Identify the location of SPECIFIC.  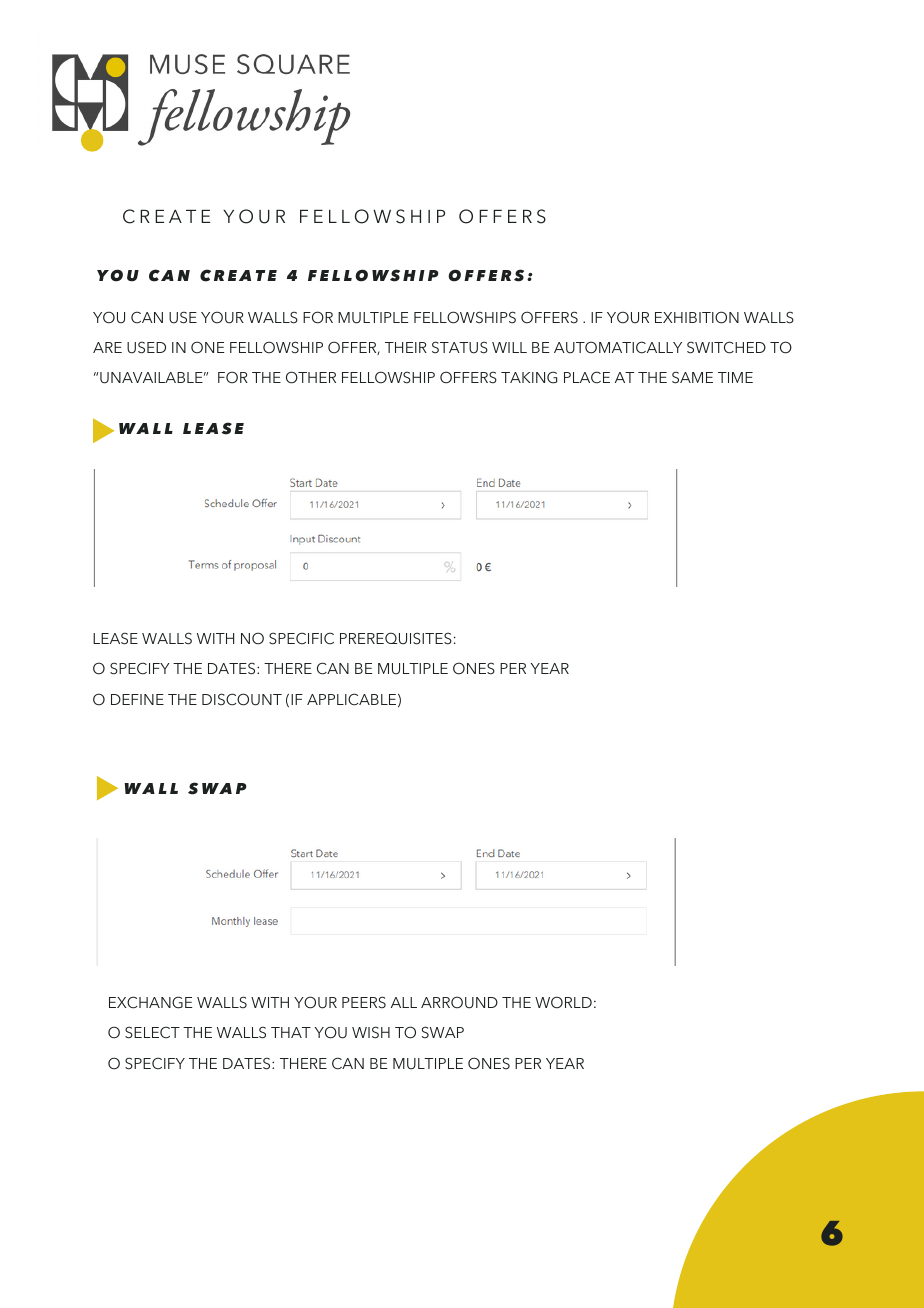
(301, 638).
